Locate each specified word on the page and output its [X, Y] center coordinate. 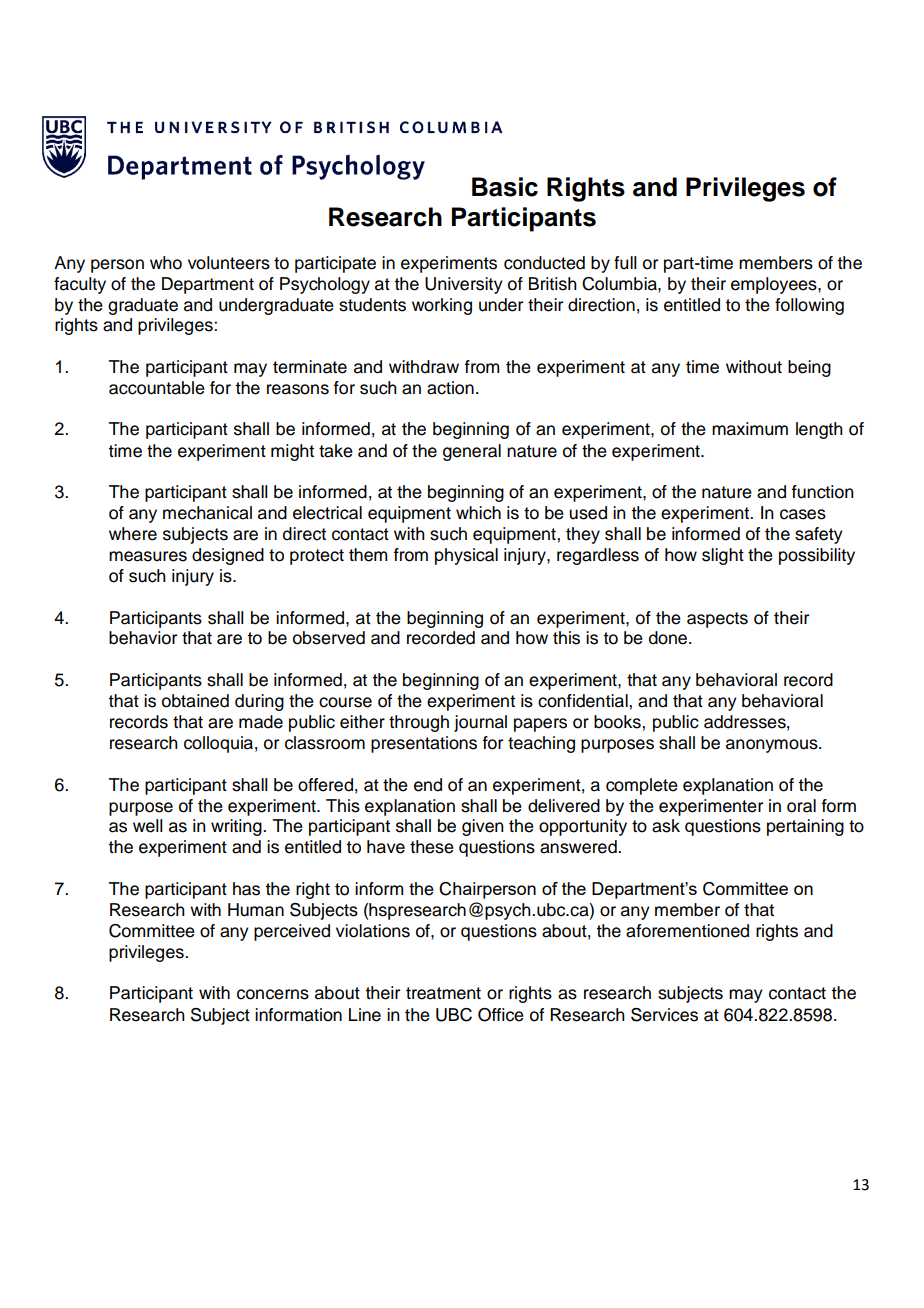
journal [480, 723]
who [166, 263]
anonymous [773, 746]
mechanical [207, 513]
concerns [273, 994]
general [472, 452]
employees [775, 285]
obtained [195, 701]
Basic [505, 187]
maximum [750, 429]
